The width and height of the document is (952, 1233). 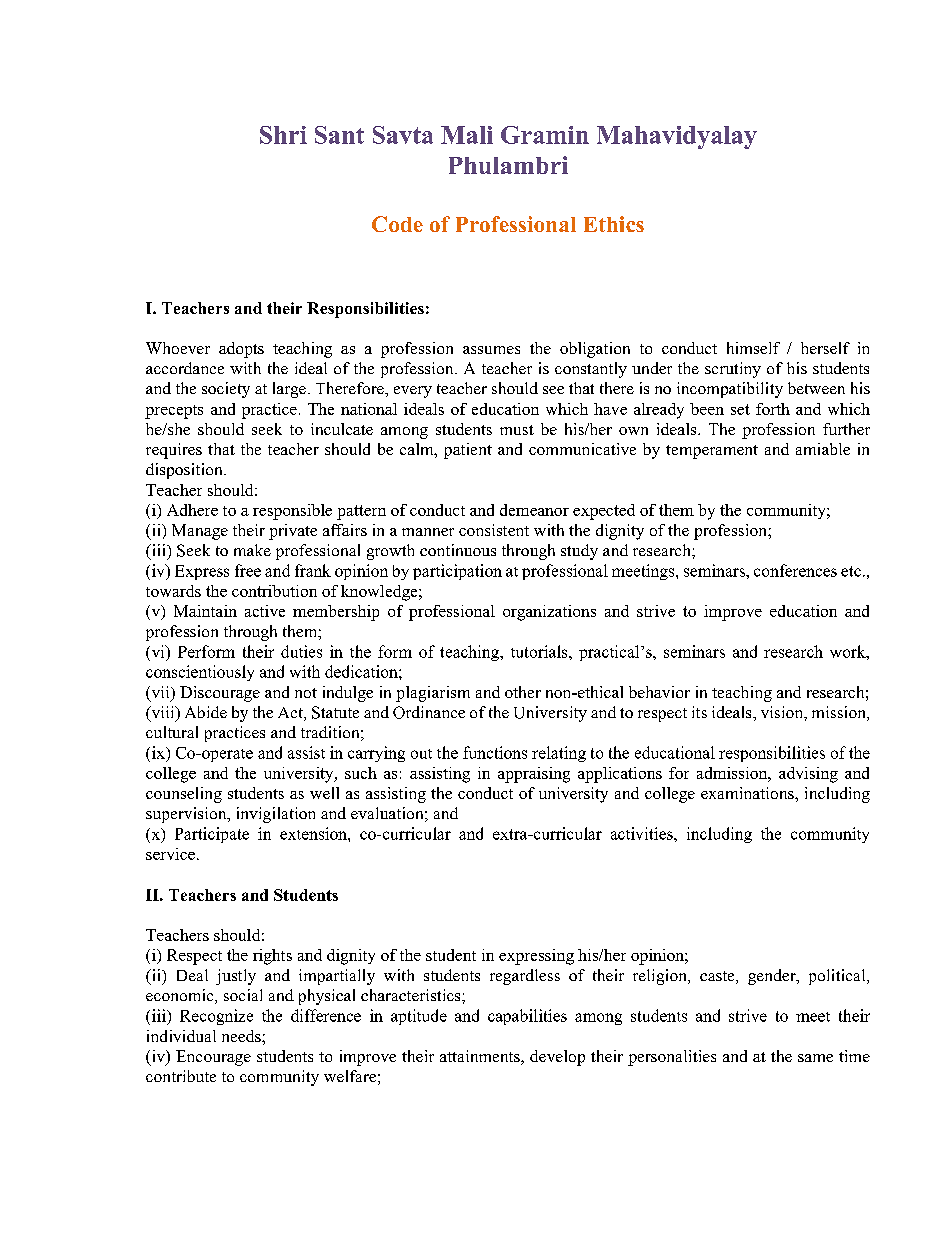 I want to click on Shri, so click(x=283, y=135).
